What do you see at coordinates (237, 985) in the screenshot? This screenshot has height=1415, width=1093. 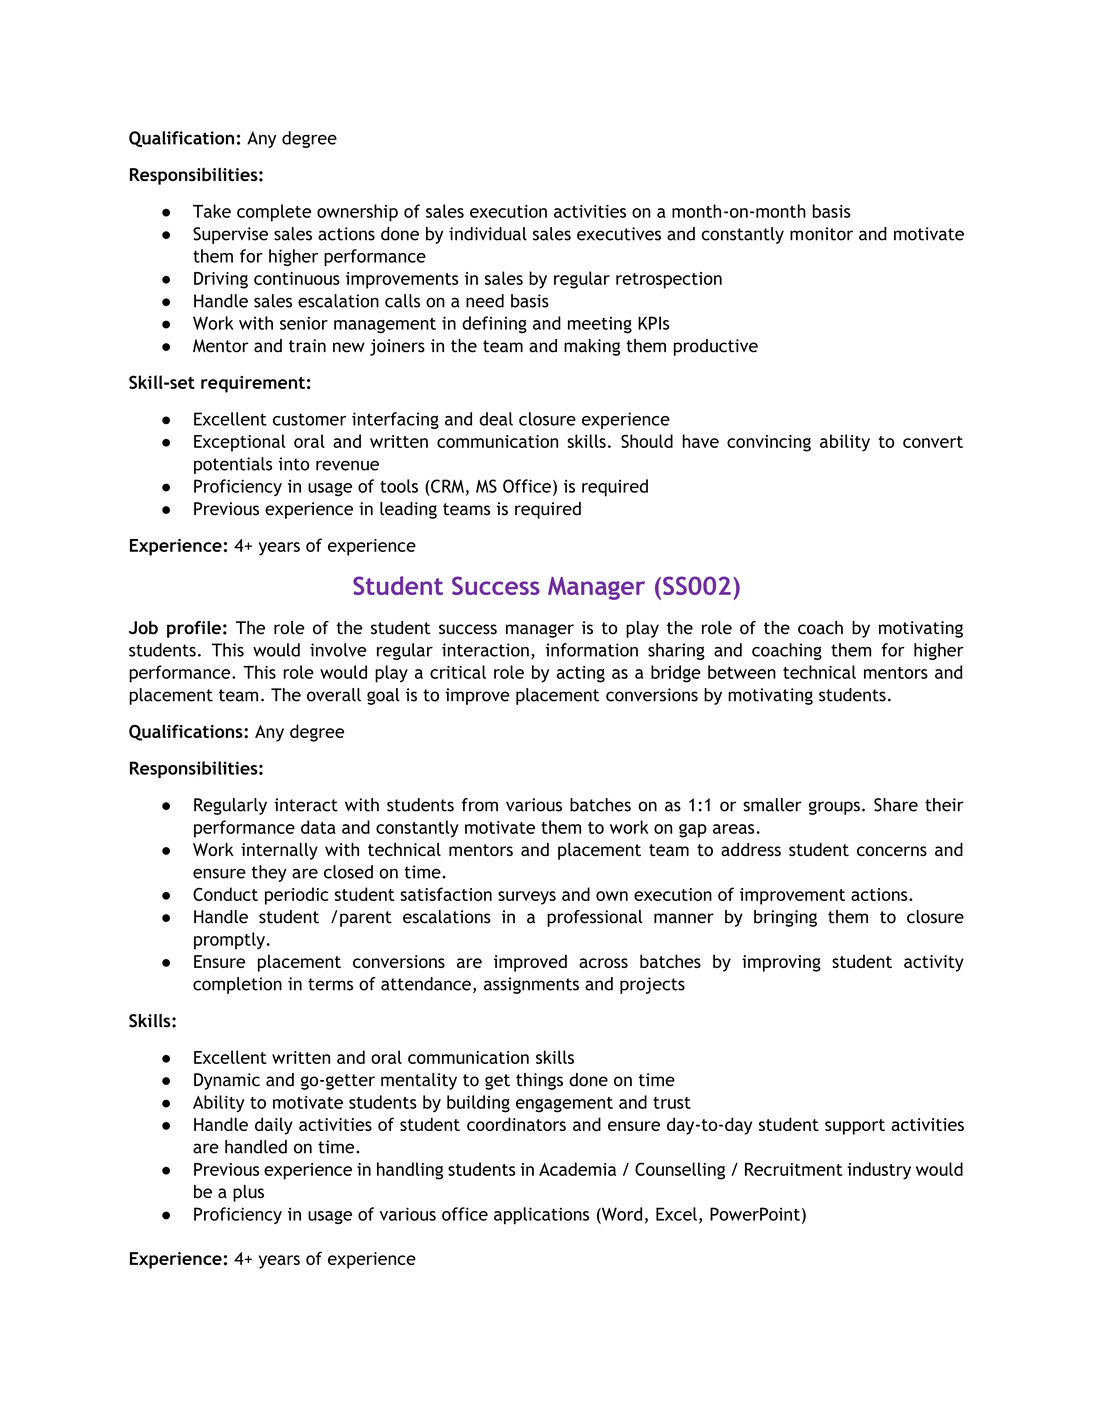 I see `completion` at bounding box center [237, 985].
